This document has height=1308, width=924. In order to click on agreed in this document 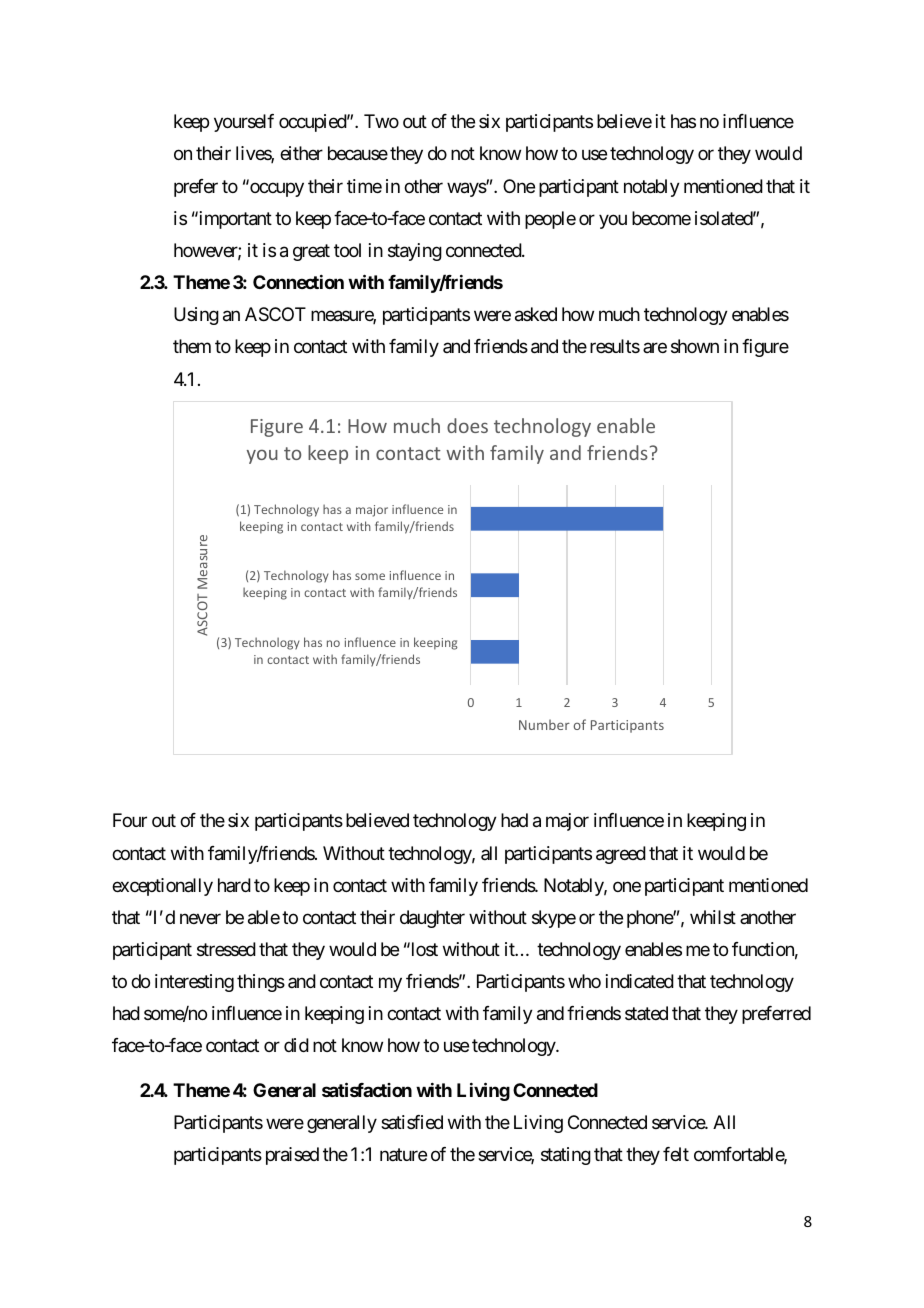, I will do `click(621, 855)`.
